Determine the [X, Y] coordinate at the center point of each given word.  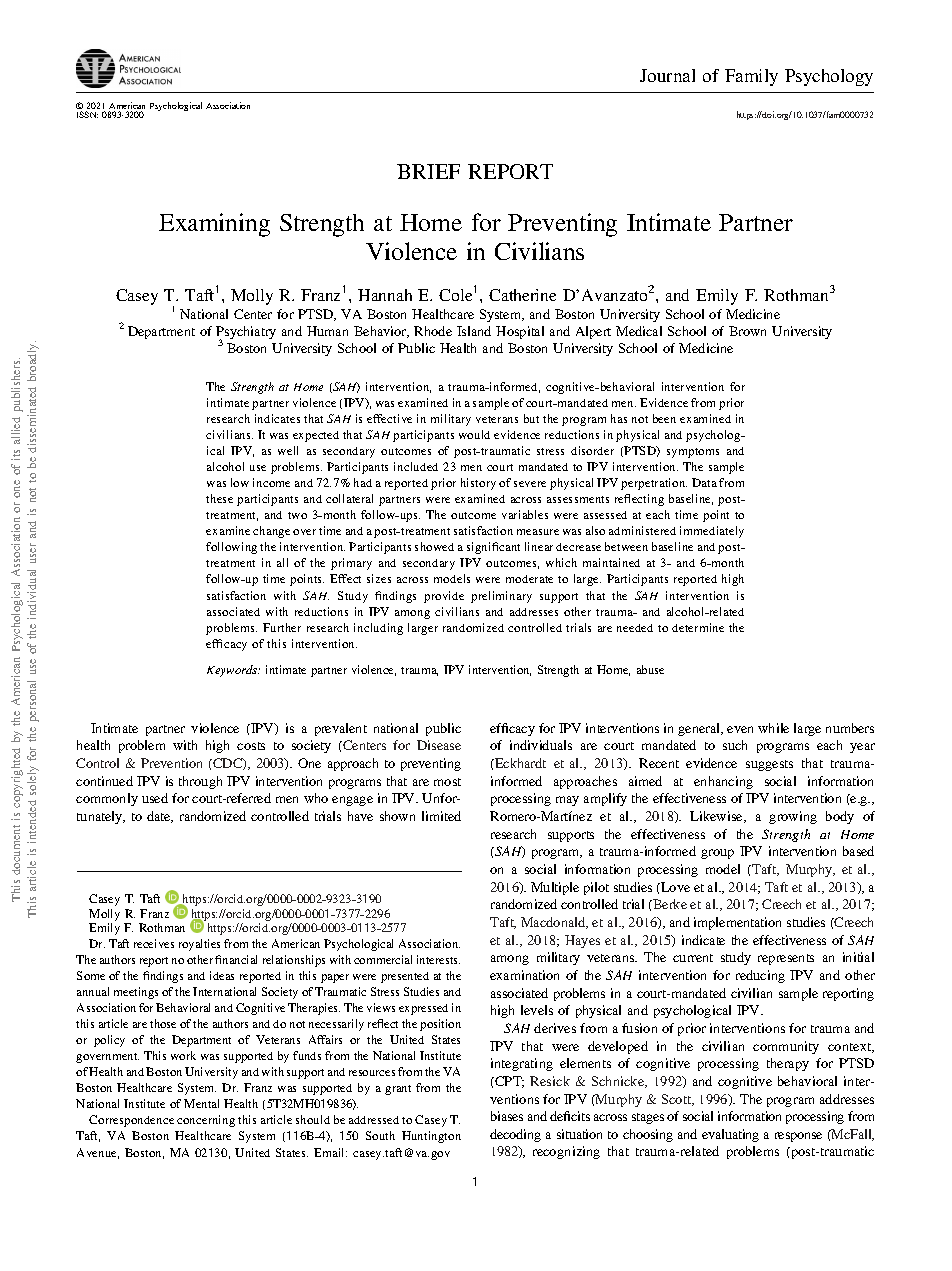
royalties [199, 945]
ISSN [87, 114]
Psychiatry [246, 334]
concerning [206, 1121]
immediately [712, 532]
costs [251, 746]
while [773, 728]
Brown [747, 331]
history [478, 484]
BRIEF [428, 171]
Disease [439, 745]
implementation [737, 923]
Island [474, 331]
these [219, 498]
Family [751, 77]
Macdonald [554, 923]
